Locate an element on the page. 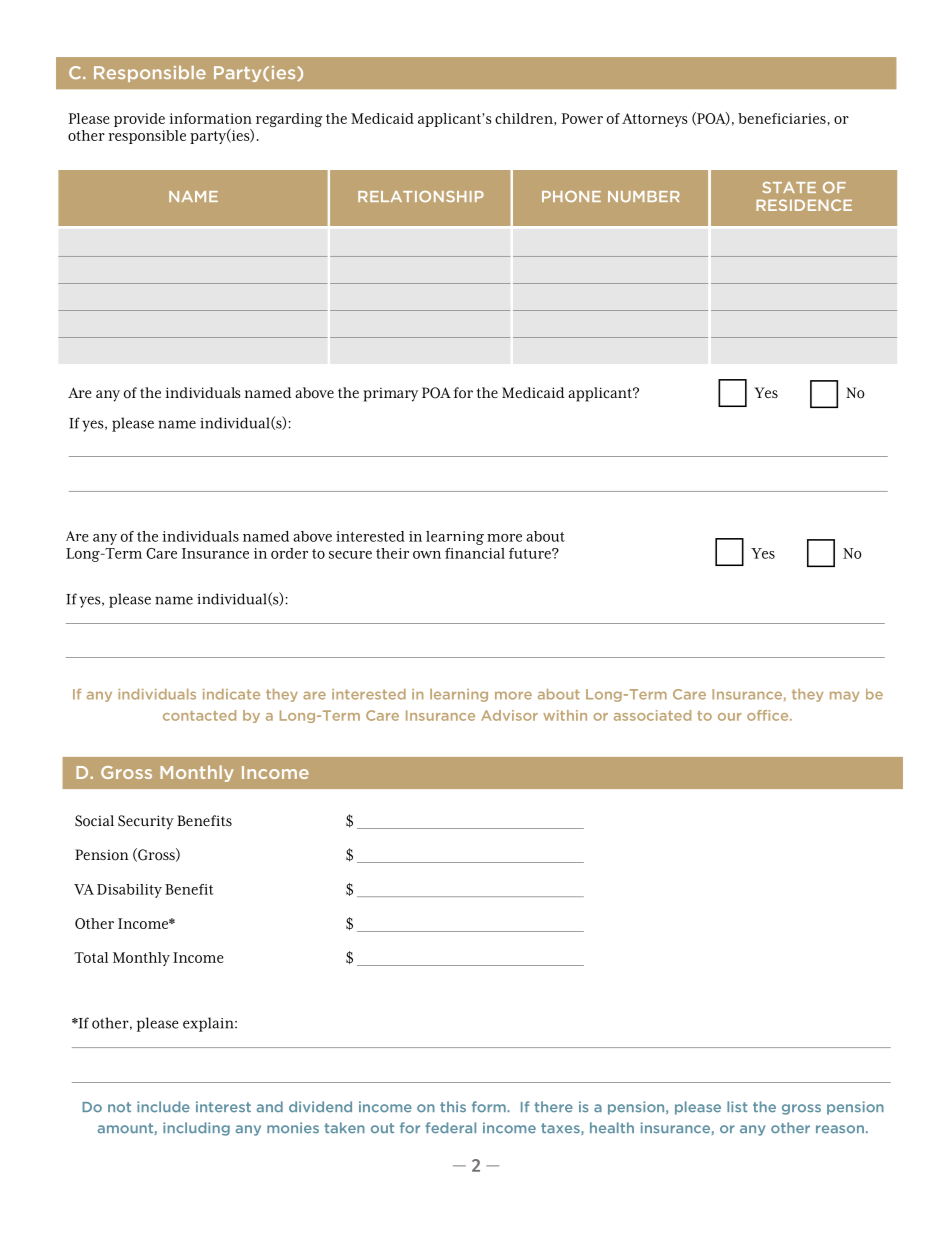 The image size is (952, 1233). order is located at coordinates (289, 553).
